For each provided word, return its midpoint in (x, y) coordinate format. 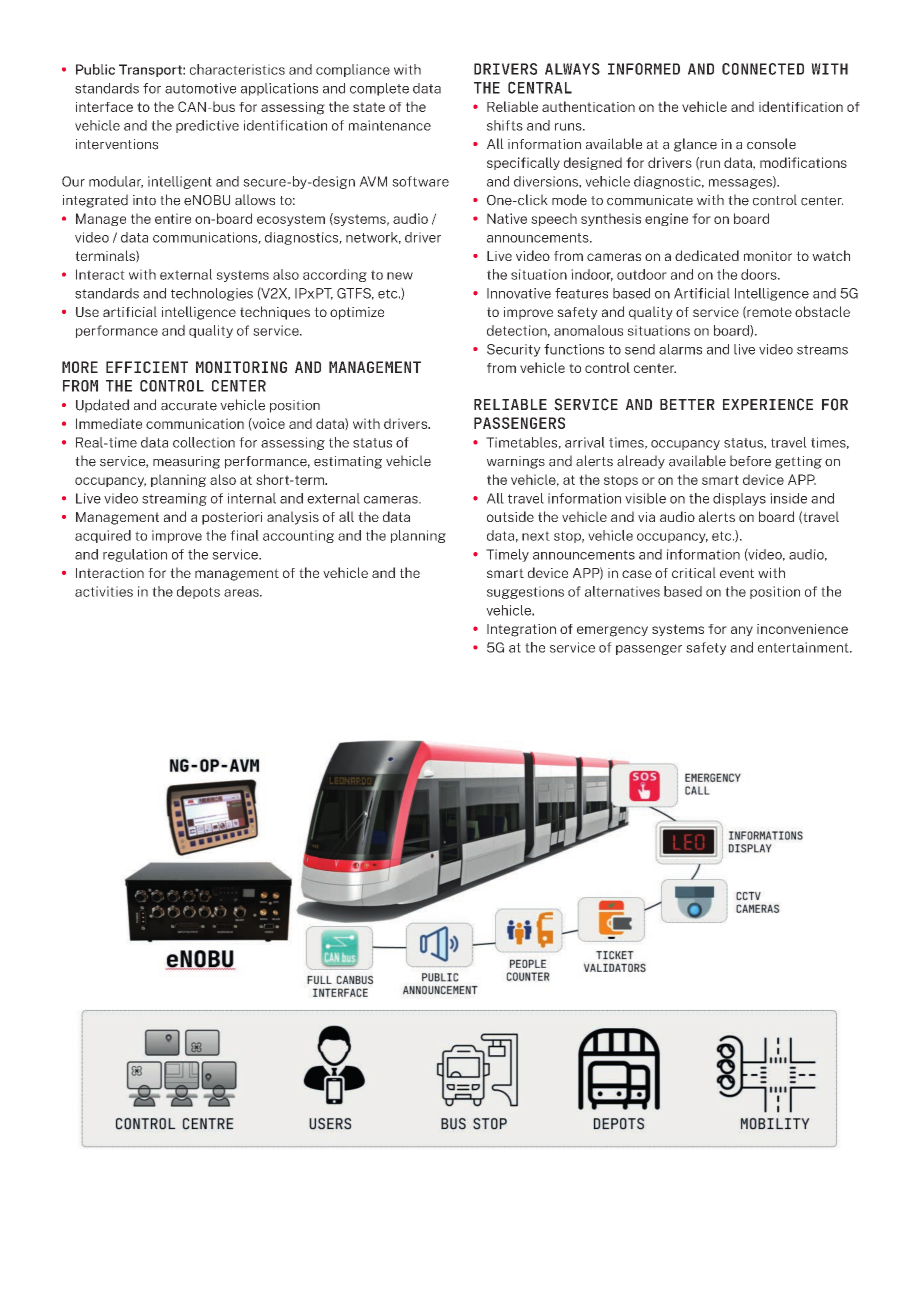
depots (198, 592)
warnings (516, 462)
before (750, 461)
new (400, 276)
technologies (212, 294)
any (742, 631)
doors (760, 274)
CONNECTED (763, 69)
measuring (186, 462)
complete (379, 89)
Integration (521, 630)
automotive (200, 88)
